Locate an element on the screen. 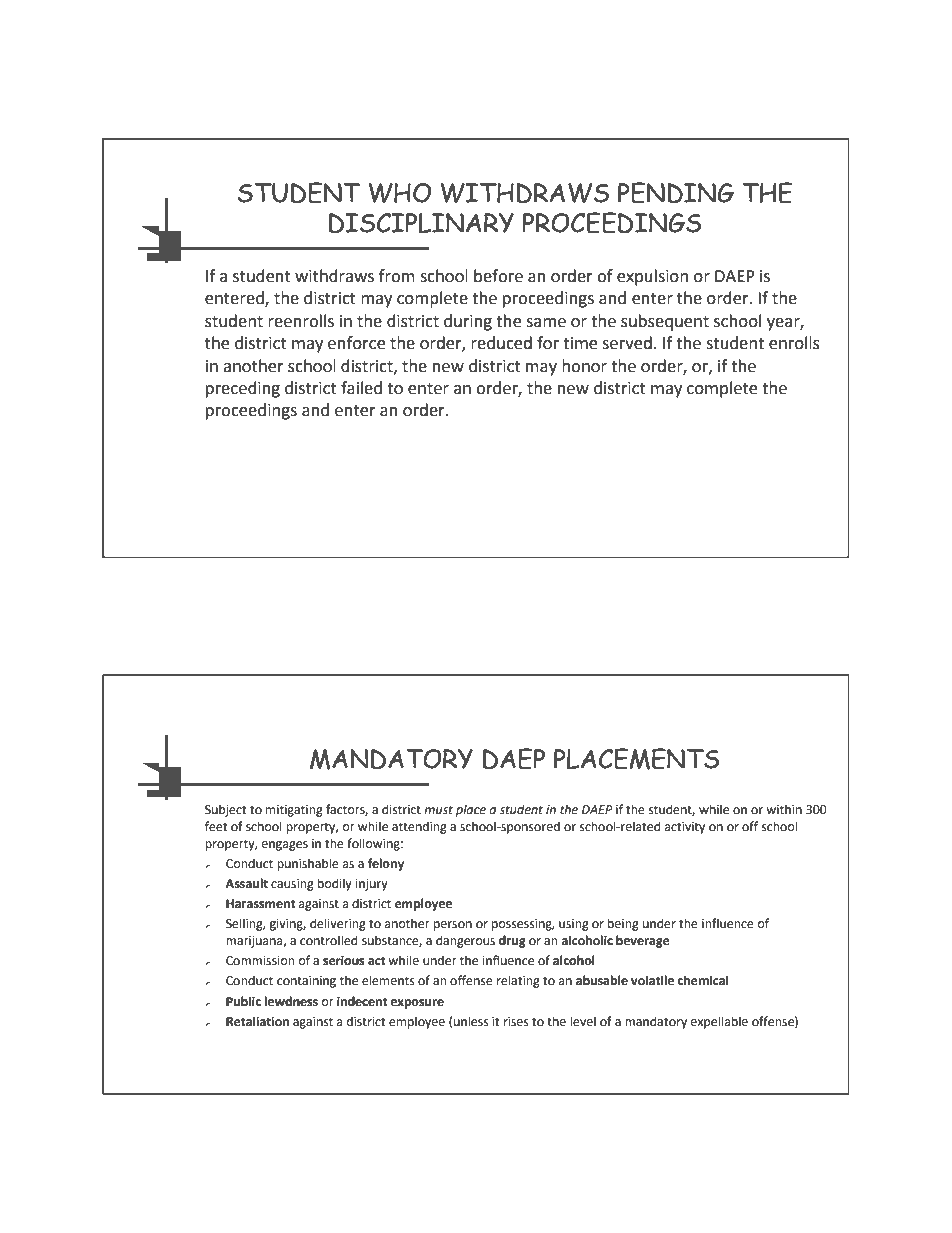  preceding is located at coordinates (243, 389).
